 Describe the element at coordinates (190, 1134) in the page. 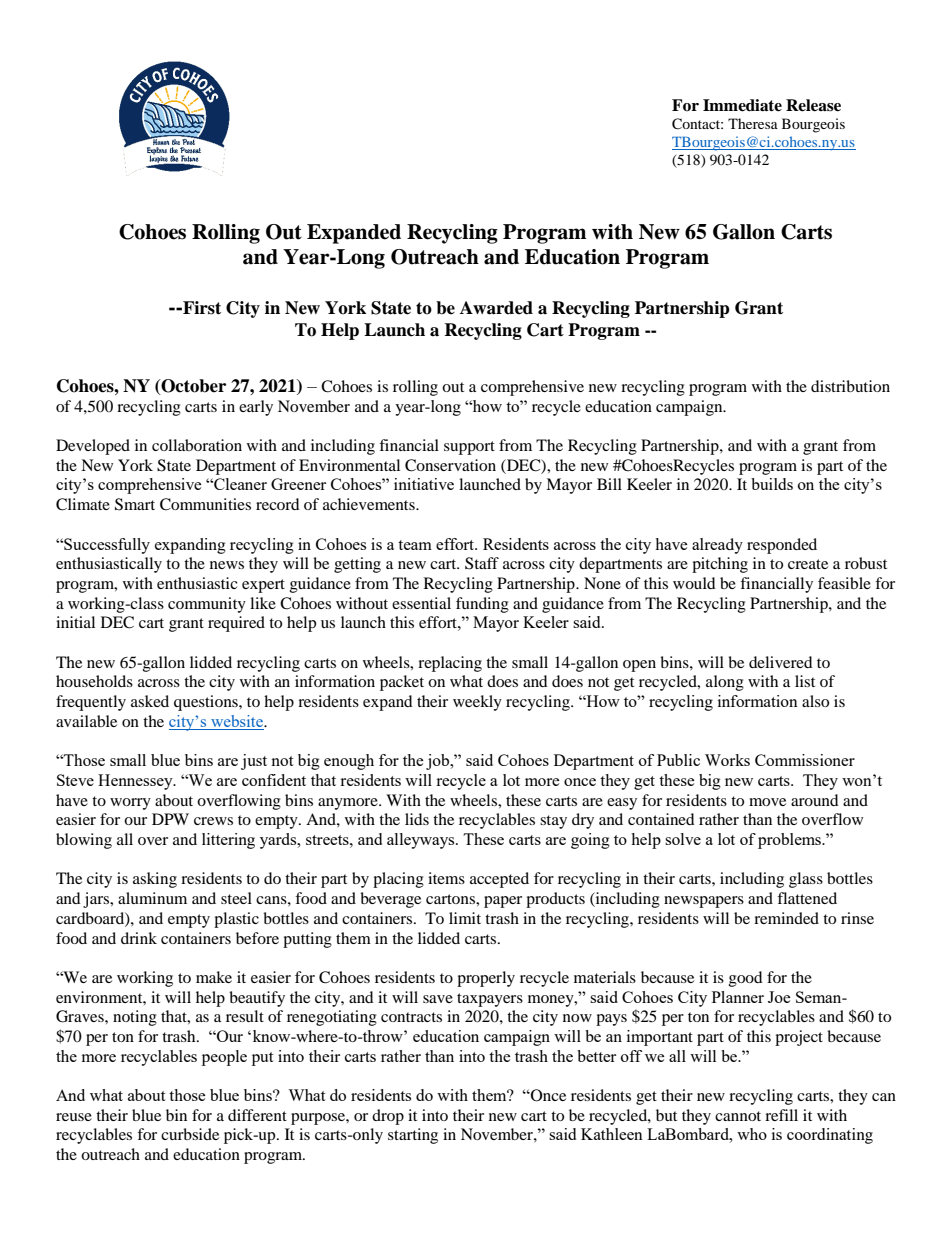

I see `curbside` at that location.
